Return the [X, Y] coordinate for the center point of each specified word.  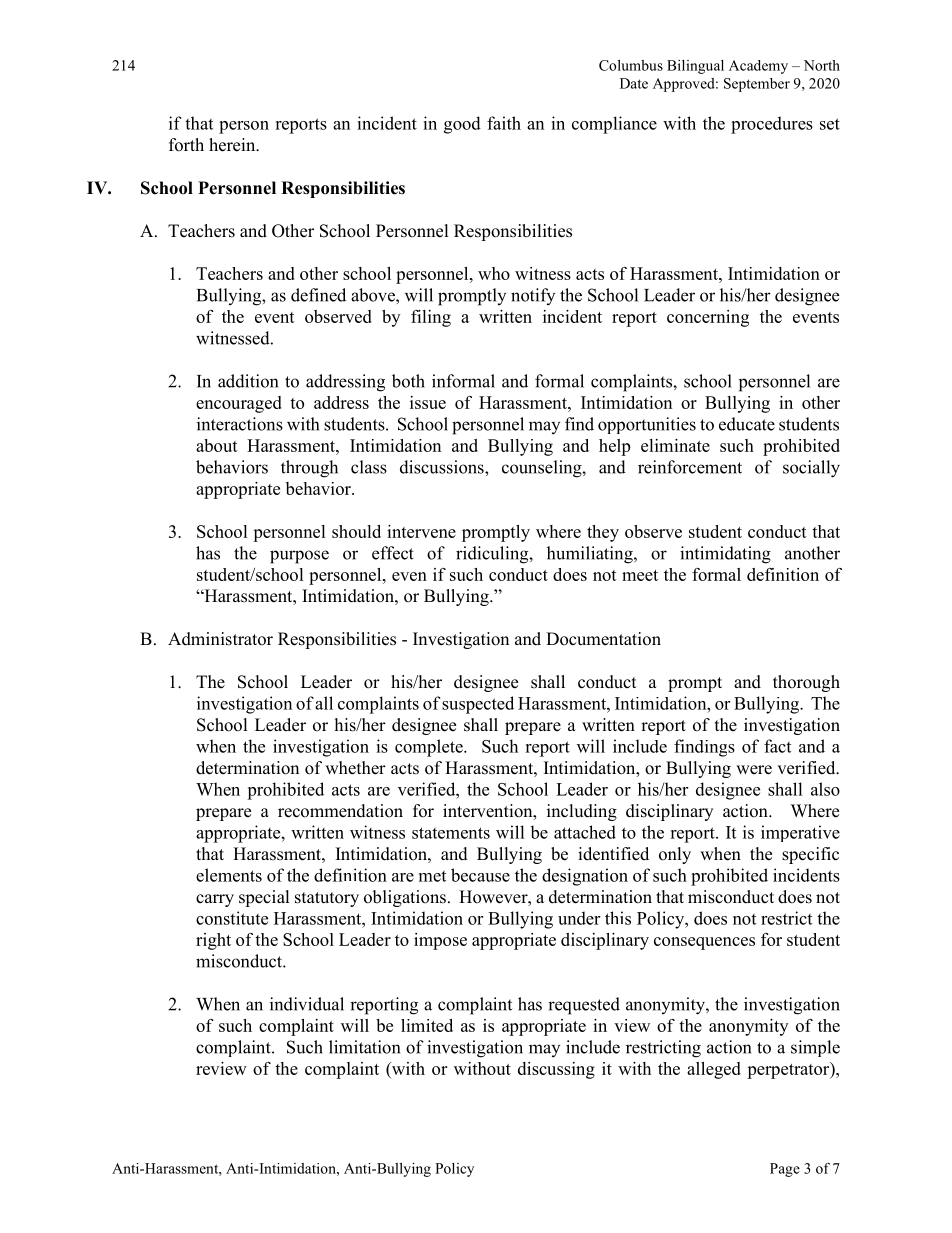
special [264, 898]
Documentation [603, 639]
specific [810, 855]
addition [248, 381]
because [480, 875]
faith [504, 123]
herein [233, 145]
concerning [708, 318]
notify [533, 296]
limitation [364, 1047]
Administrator [220, 639]
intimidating [725, 555]
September [757, 85]
